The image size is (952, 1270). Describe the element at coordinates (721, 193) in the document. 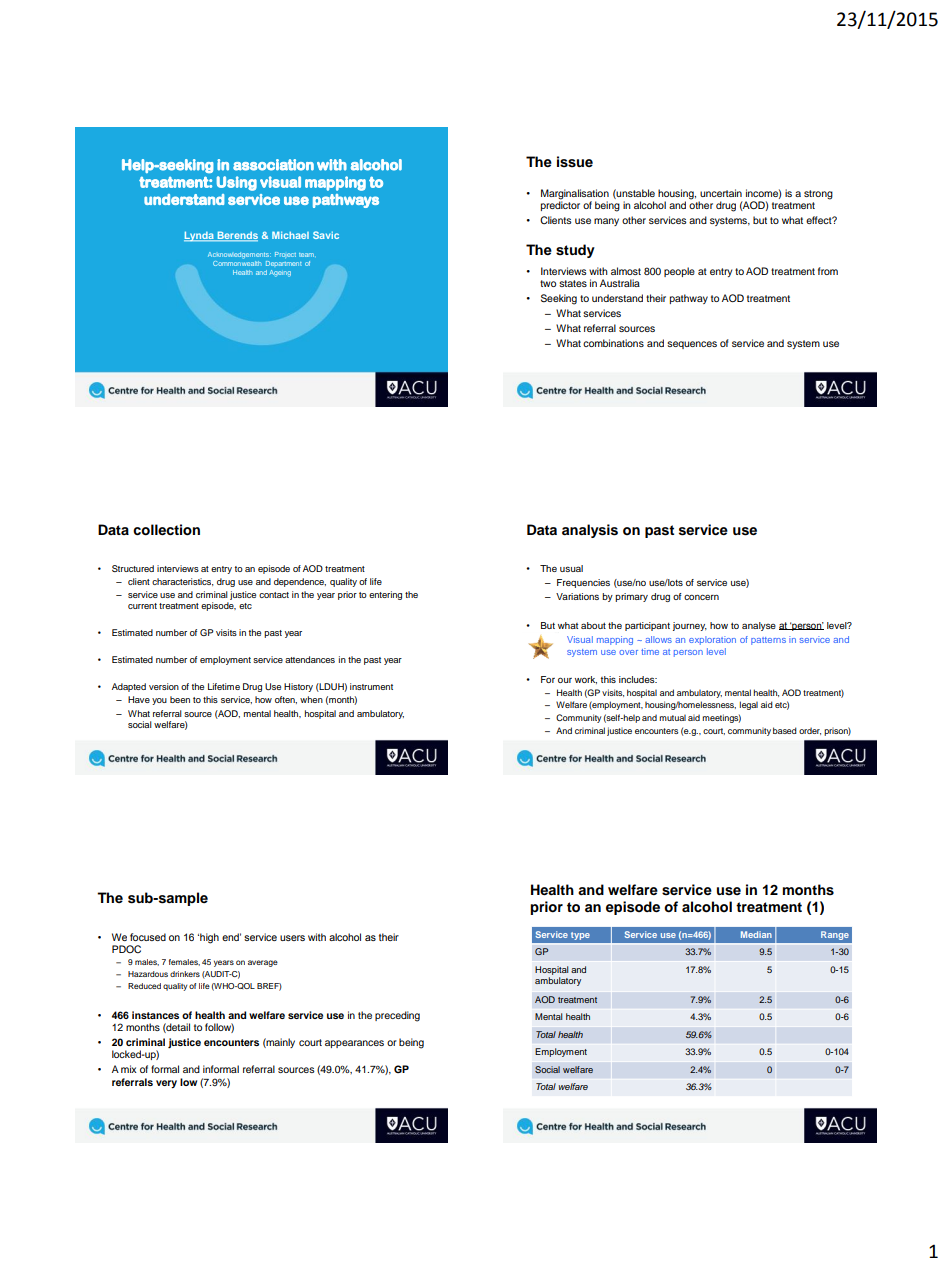

I see `uncertain` at that location.
